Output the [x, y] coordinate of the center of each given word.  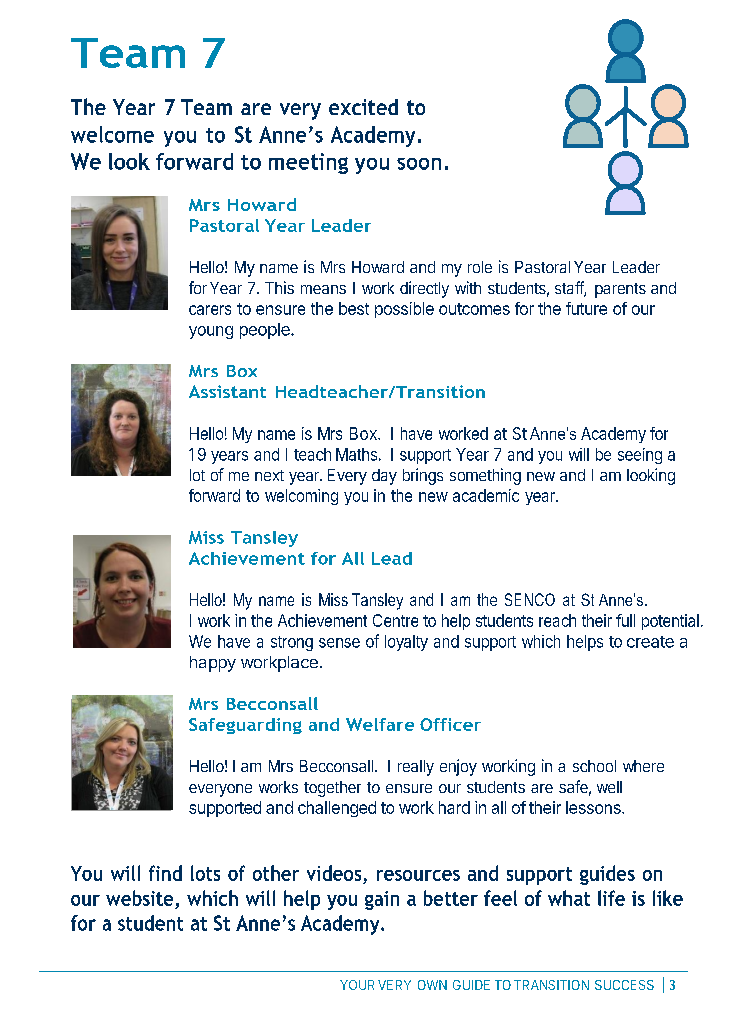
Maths [356, 454]
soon [419, 164]
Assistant [227, 391]
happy [213, 664]
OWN [432, 985]
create [650, 642]
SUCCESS [624, 985]
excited [363, 107]
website [139, 898]
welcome [112, 134]
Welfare [380, 724]
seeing [640, 456]
